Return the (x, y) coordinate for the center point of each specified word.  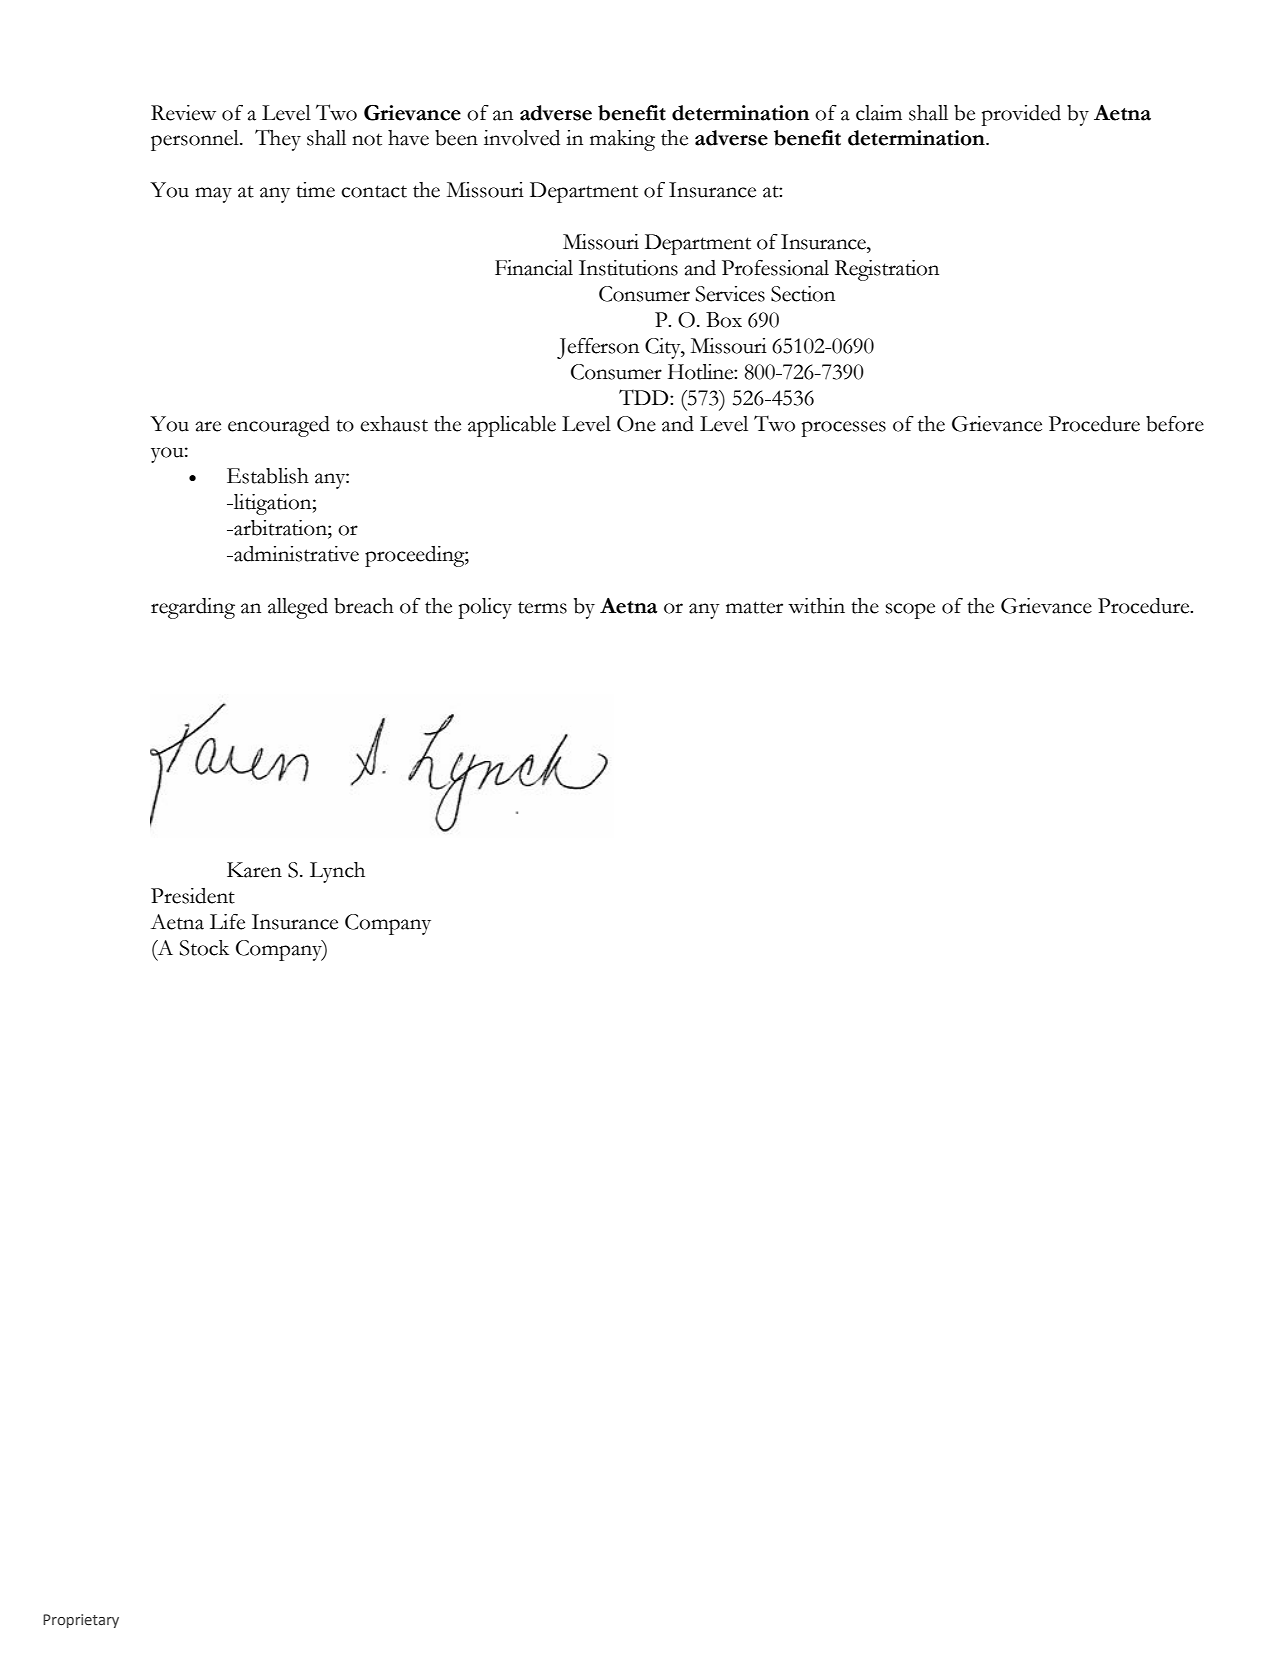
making (622, 140)
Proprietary (81, 1621)
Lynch (337, 872)
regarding (193, 608)
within (816, 606)
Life (227, 922)
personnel (196, 140)
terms (542, 607)
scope (910, 611)
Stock (204, 948)
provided (1021, 115)
